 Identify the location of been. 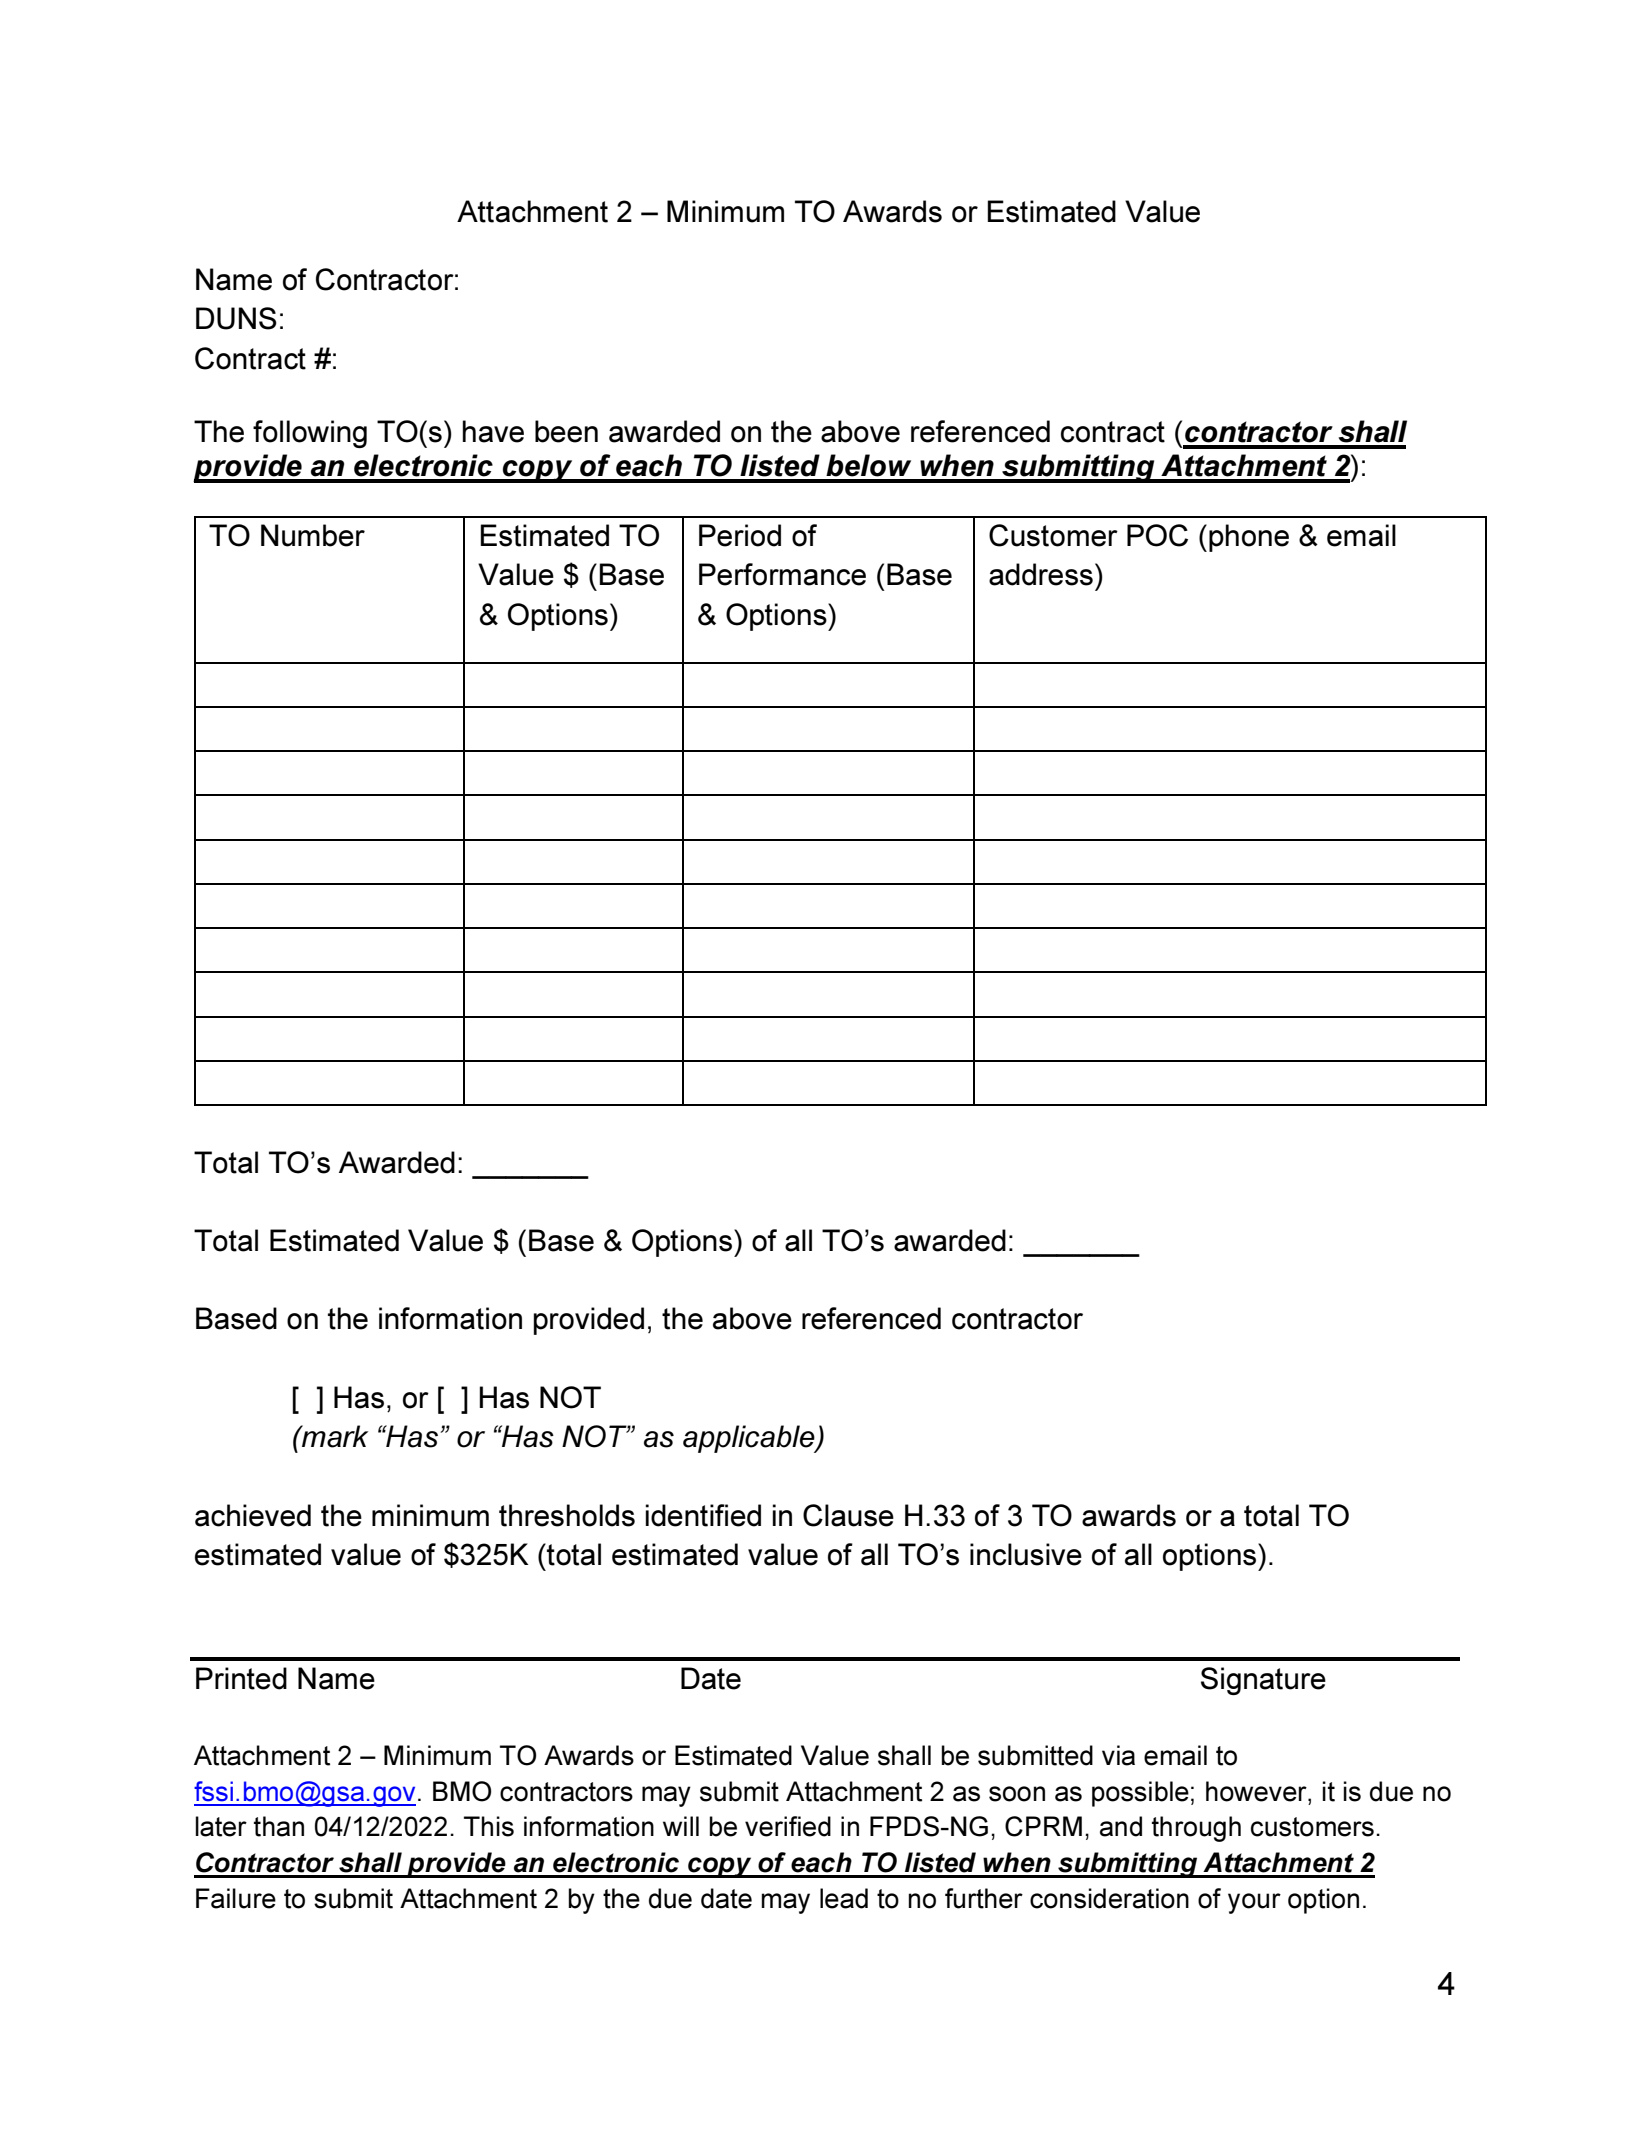
(566, 431).
